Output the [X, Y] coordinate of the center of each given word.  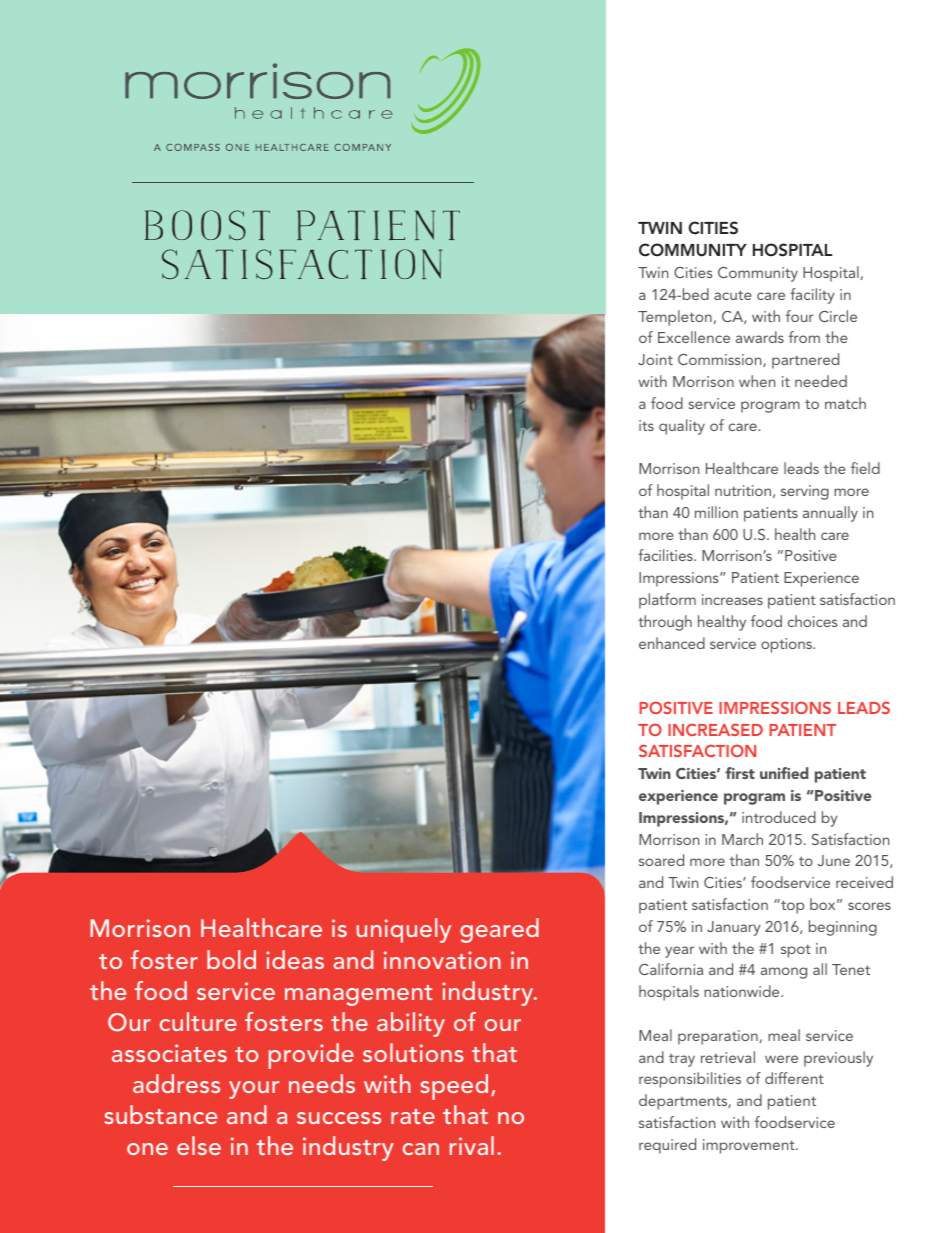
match [845, 403]
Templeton [675, 318]
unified [784, 773]
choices [812, 621]
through [665, 623]
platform [667, 601]
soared [661, 860]
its [646, 425]
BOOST [207, 225]
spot [796, 951]
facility [812, 296]
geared [499, 930]
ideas [295, 959]
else [199, 1145]
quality [682, 427]
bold [231, 959]
